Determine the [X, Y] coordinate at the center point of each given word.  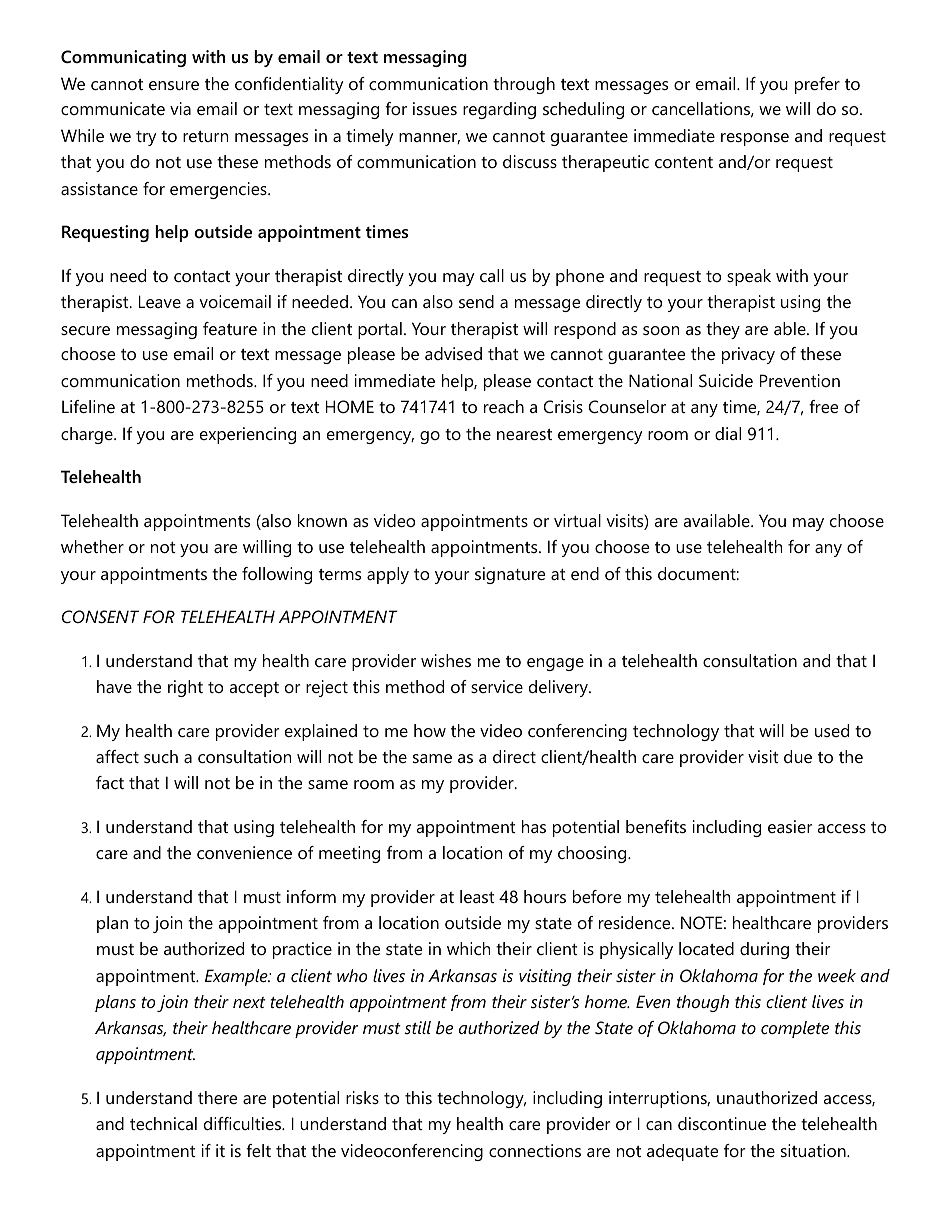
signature [510, 575]
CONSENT [100, 616]
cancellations [701, 108]
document [697, 573]
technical [163, 1123]
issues [435, 108]
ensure [174, 85]
